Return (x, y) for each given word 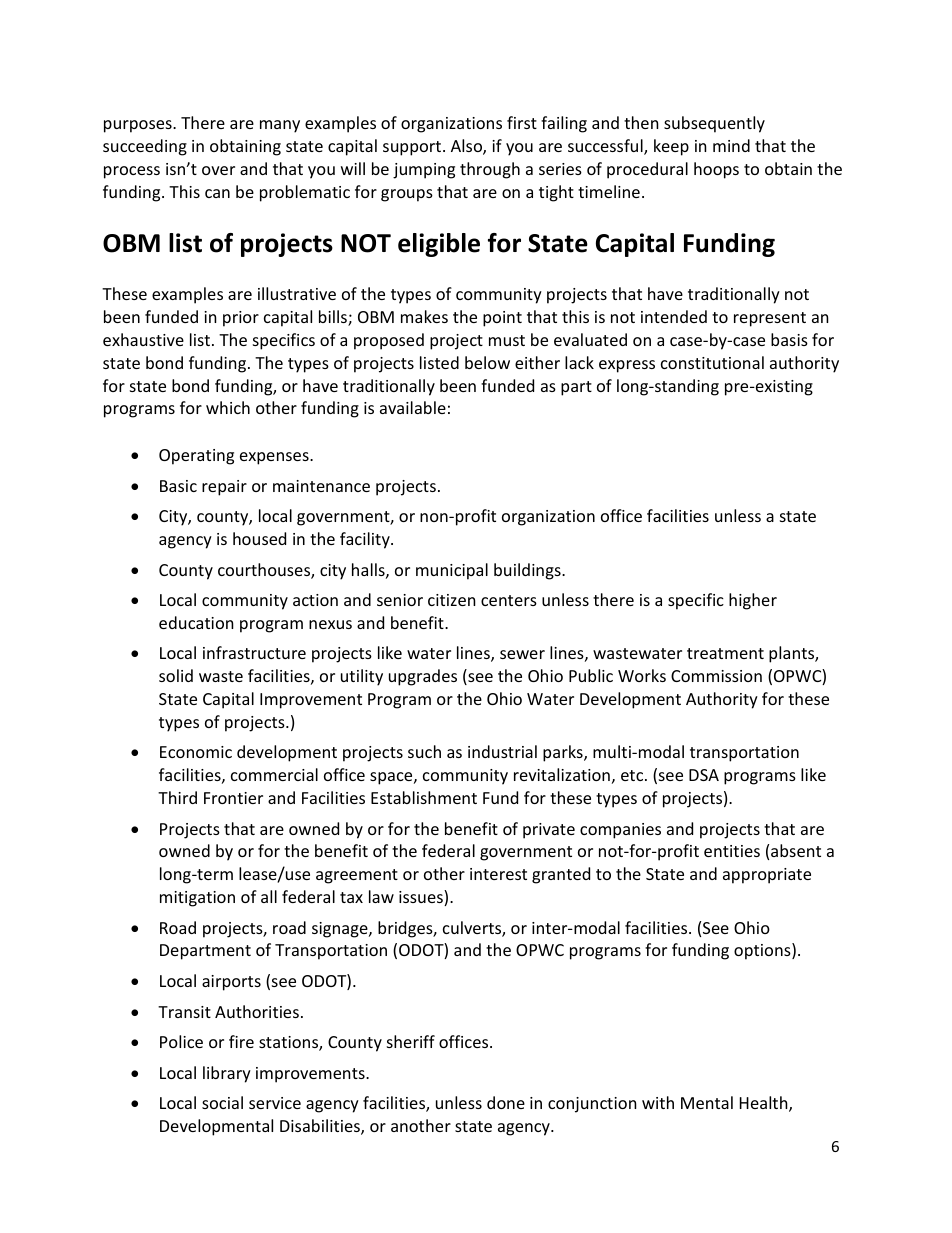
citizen (452, 600)
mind (731, 145)
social (222, 1102)
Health (765, 1104)
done (506, 1102)
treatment (725, 653)
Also (467, 147)
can (217, 193)
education (196, 622)
